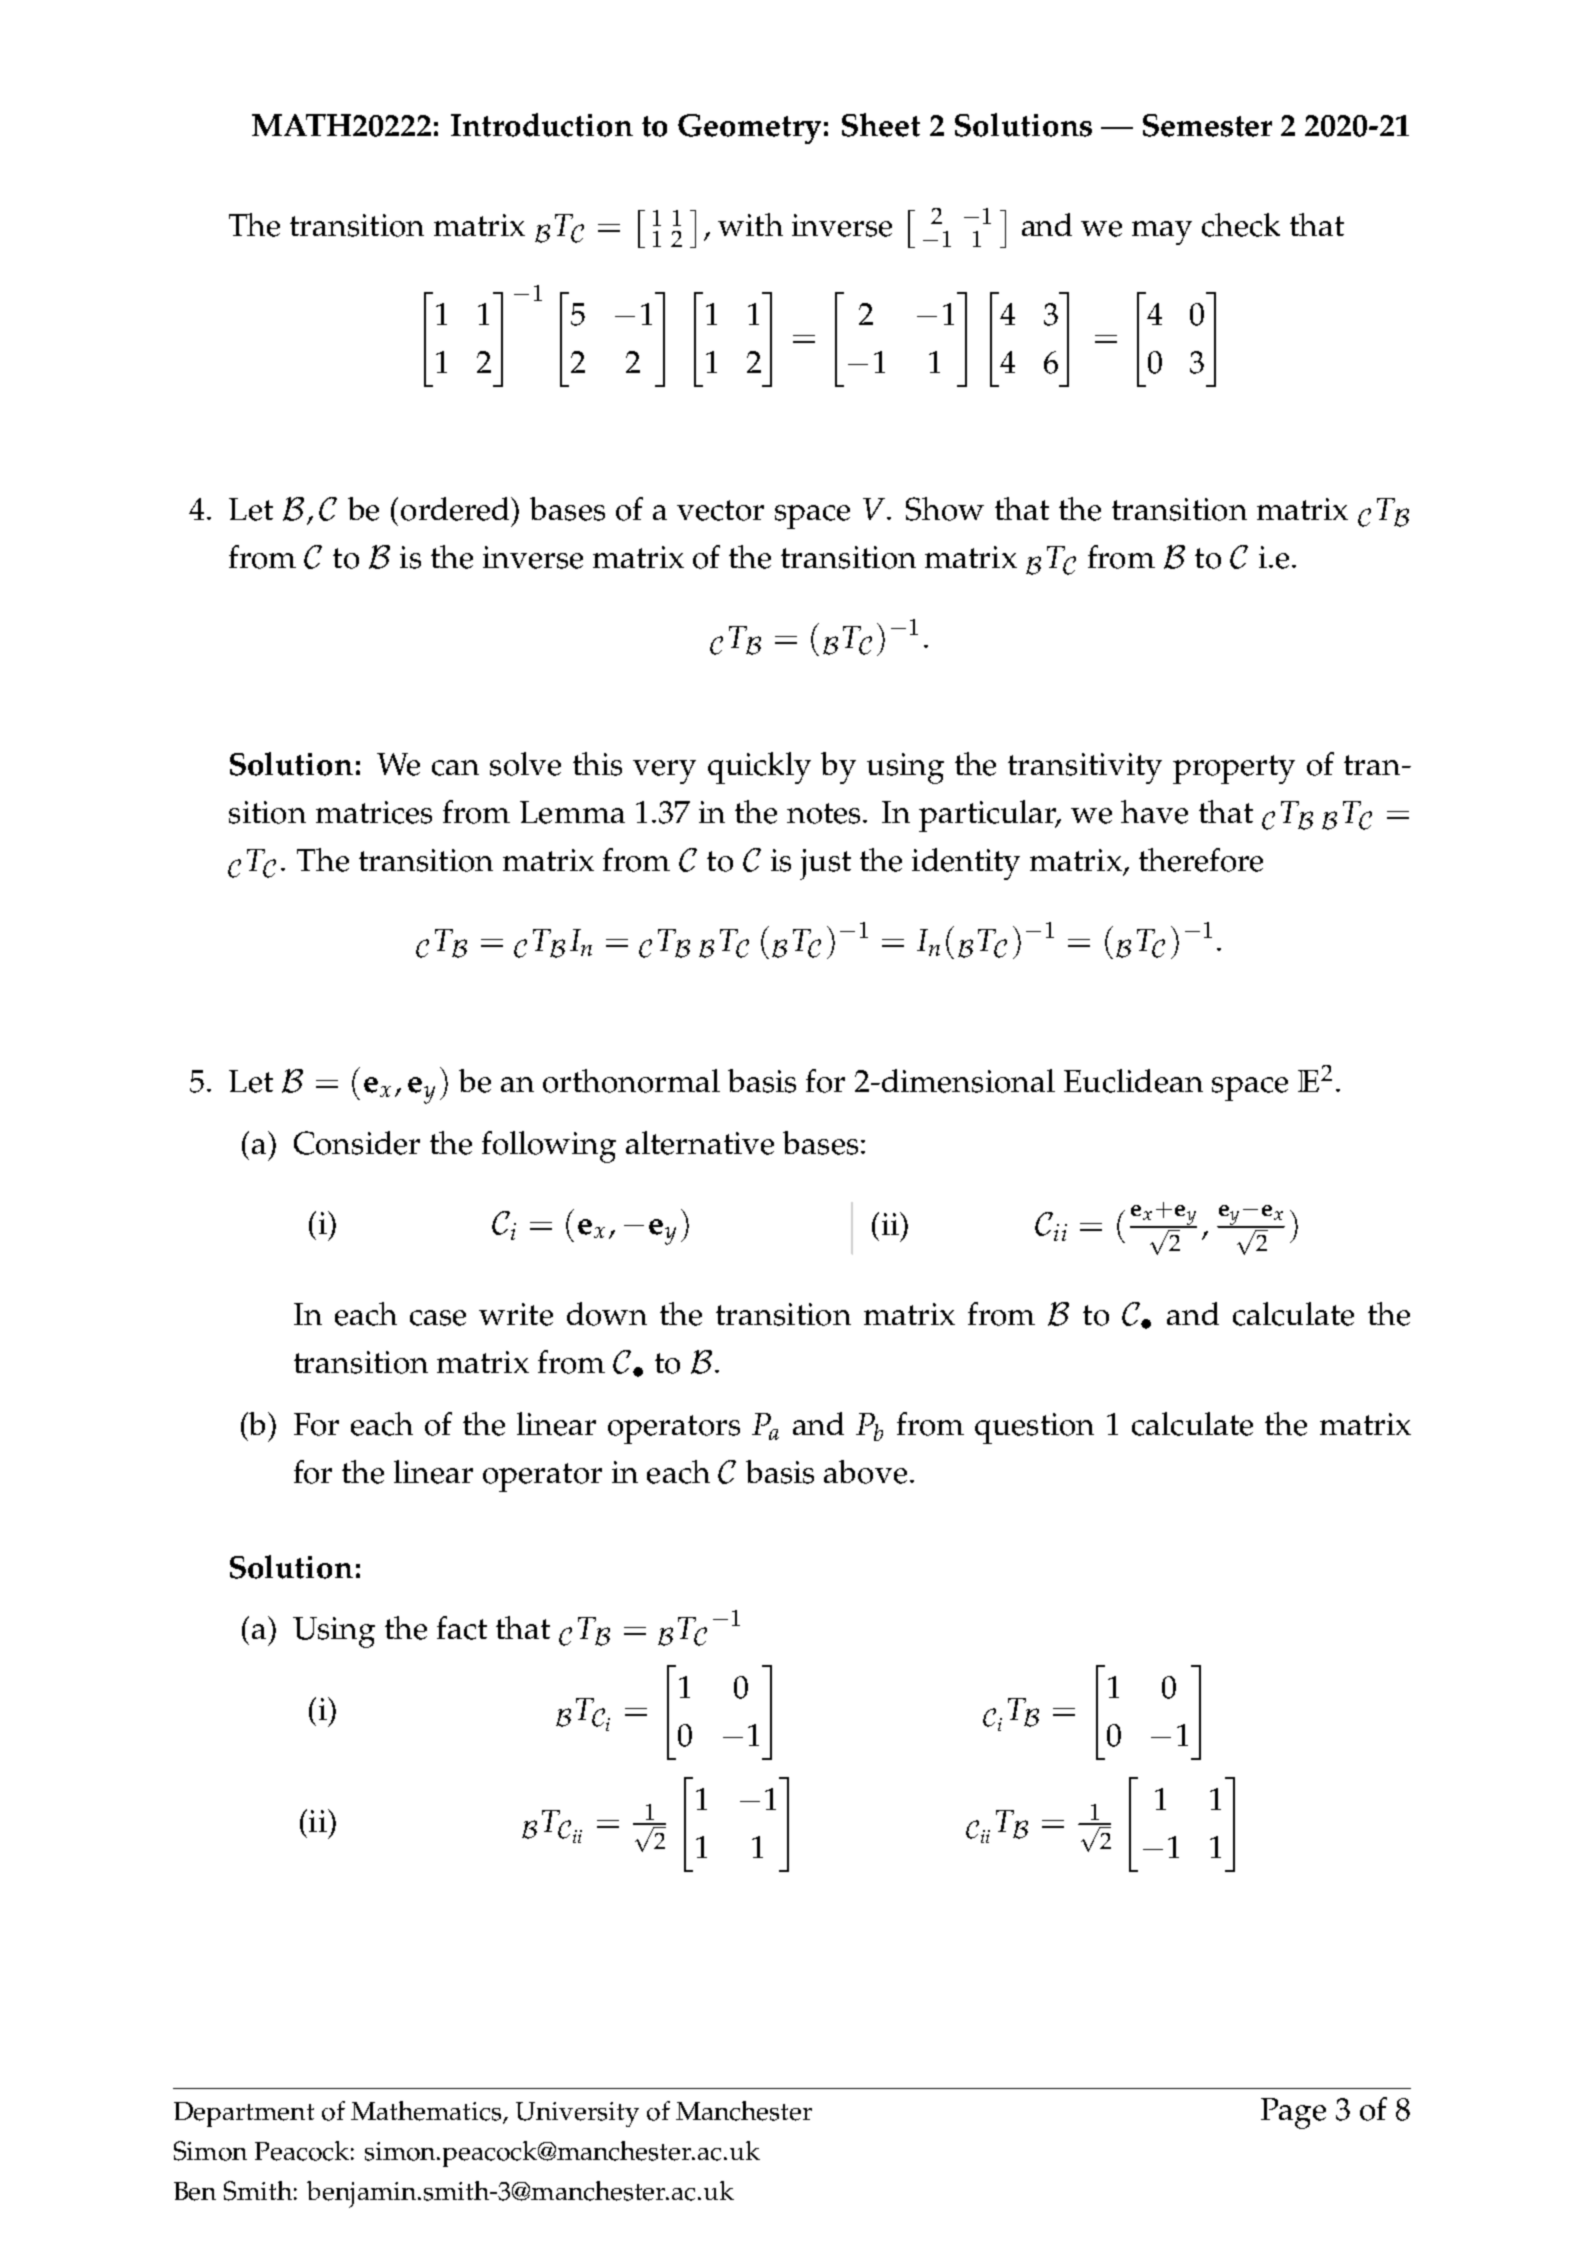  Describe the element at coordinates (1162, 233) in the image. I see `may` at that location.
